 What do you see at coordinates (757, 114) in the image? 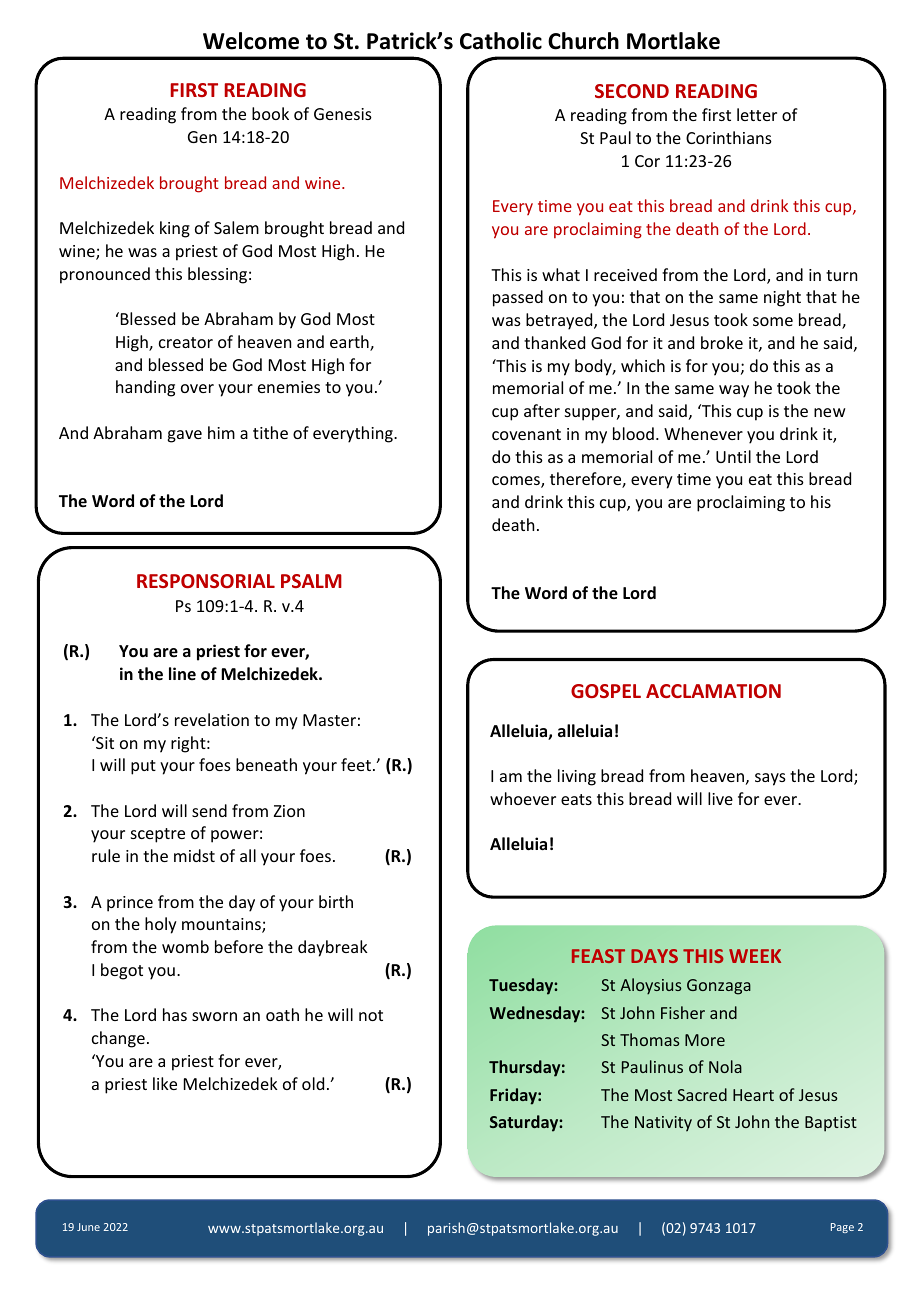
I see `letter` at bounding box center [757, 114].
